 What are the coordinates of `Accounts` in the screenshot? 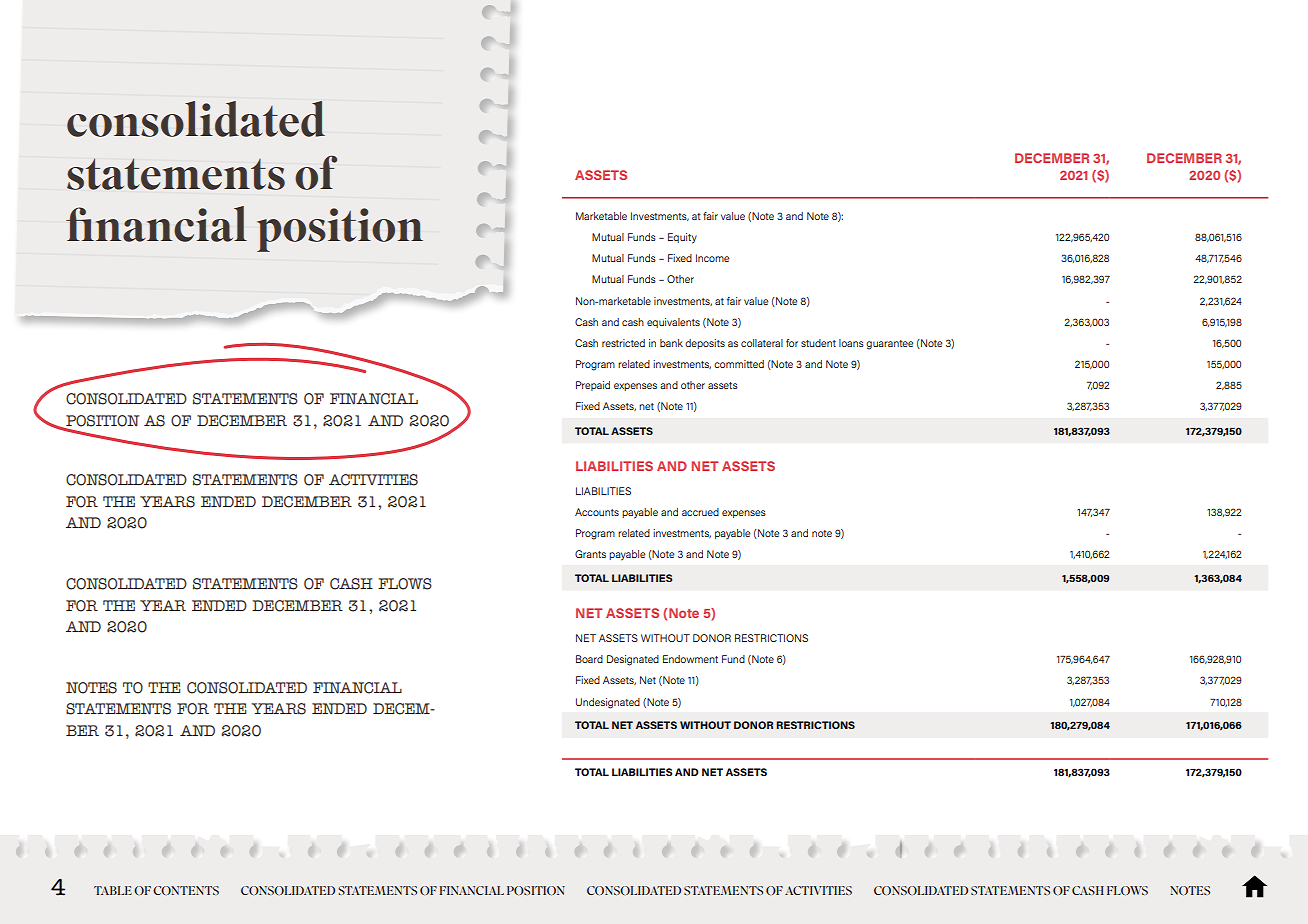 It's located at (597, 512).
